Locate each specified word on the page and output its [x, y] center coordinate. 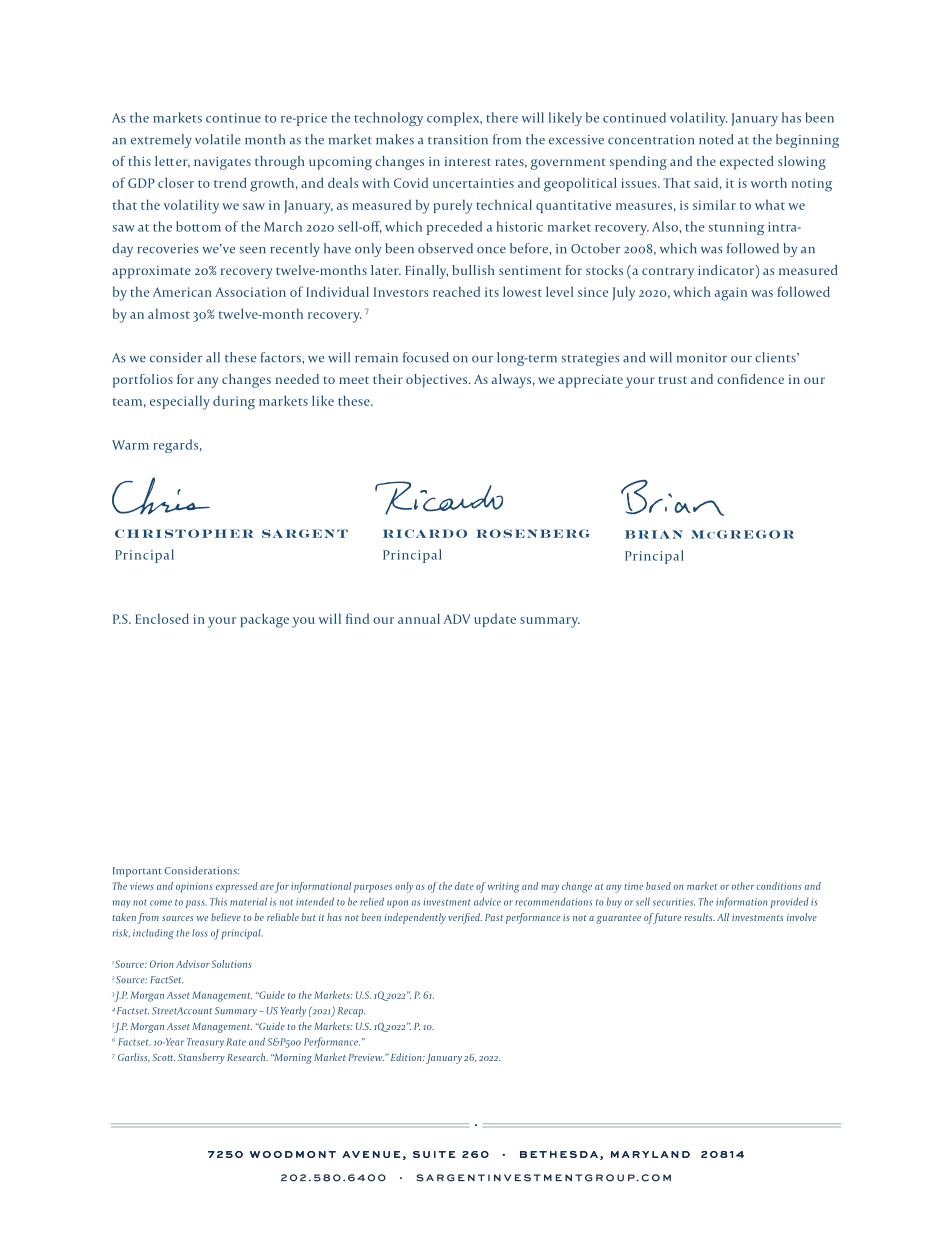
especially [180, 402]
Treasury [205, 1043]
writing [503, 887]
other [743, 886]
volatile [218, 139]
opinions [194, 887]
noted [716, 139]
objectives [438, 381]
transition [458, 140]
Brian [654, 534]
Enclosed [162, 618]
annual [419, 618]
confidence [750, 379]
